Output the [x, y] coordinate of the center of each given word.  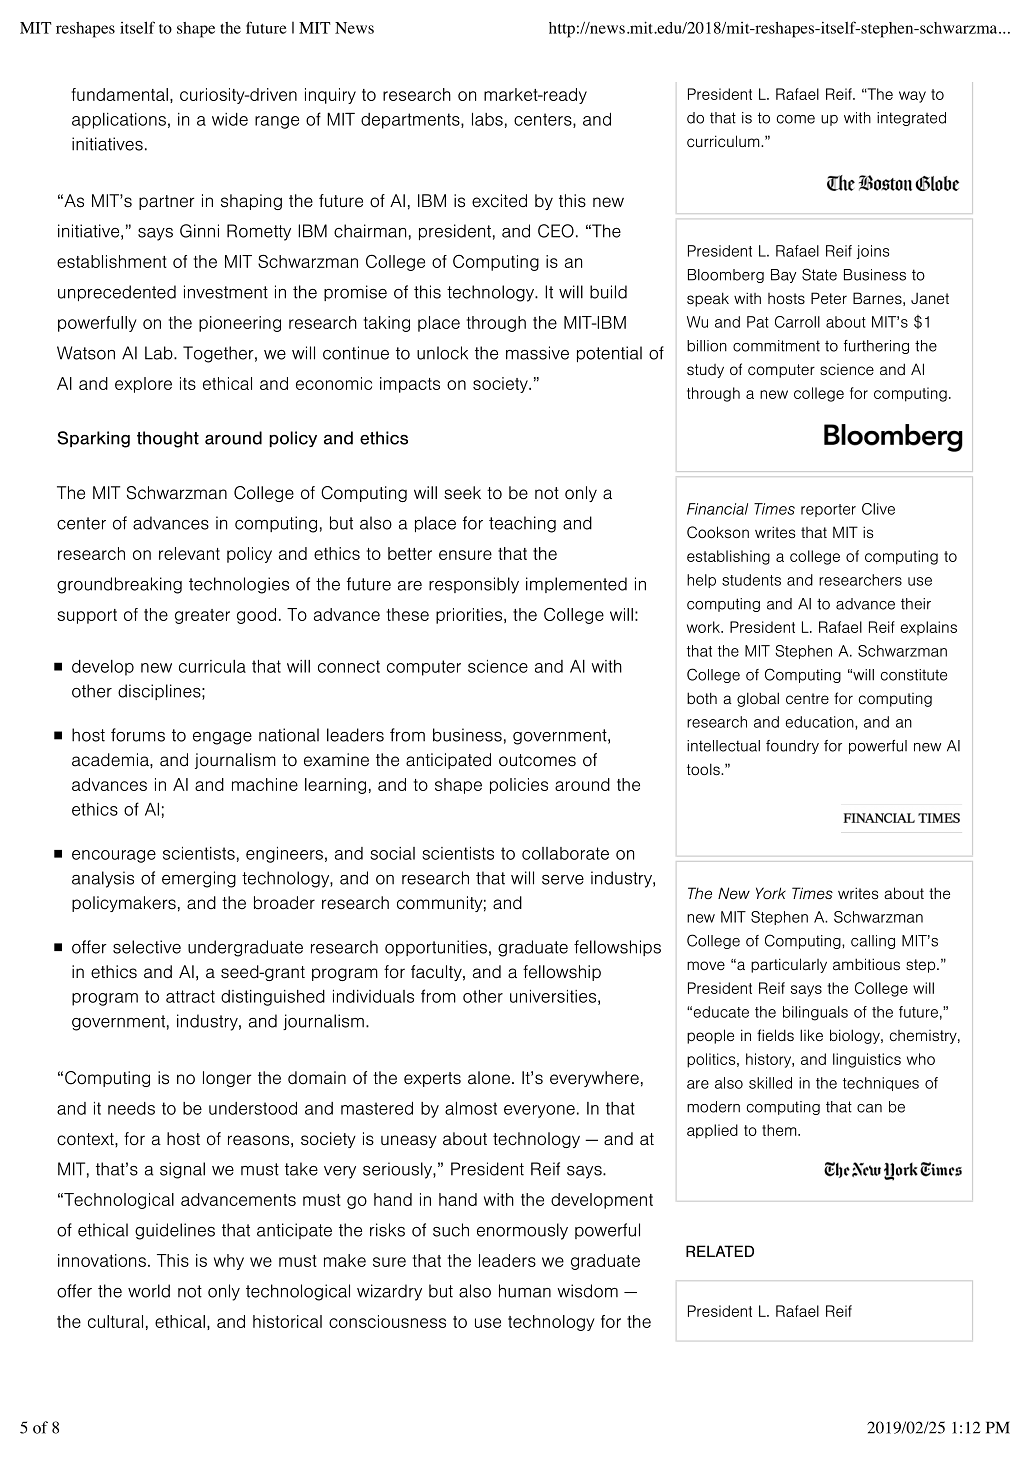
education [820, 722]
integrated [911, 119]
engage [222, 738]
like [811, 1035]
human [525, 1291]
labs [487, 119]
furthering [876, 347]
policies [519, 786]
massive [537, 353]
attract [190, 996]
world [149, 1291]
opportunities [436, 948]
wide [230, 119]
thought [168, 439]
